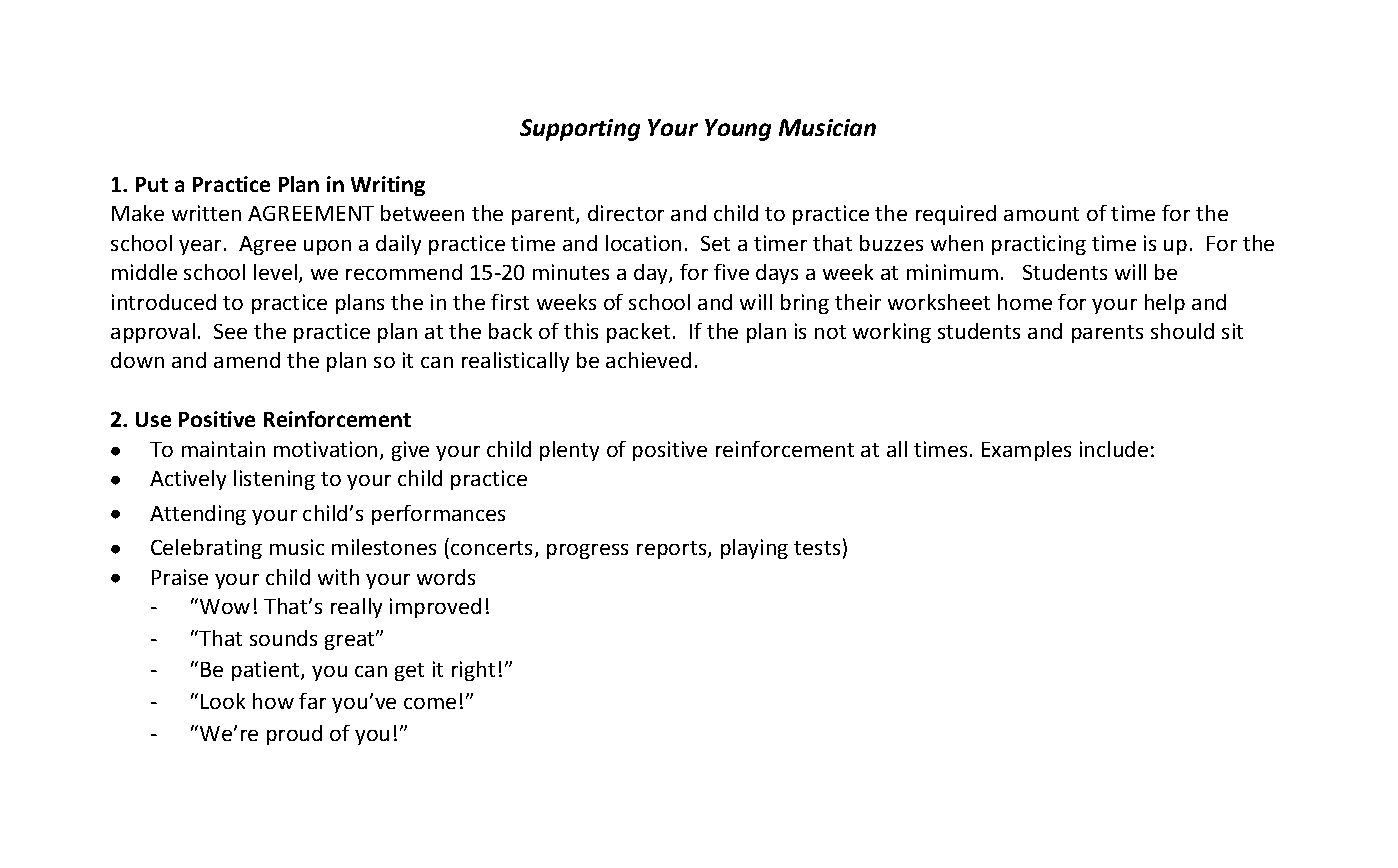 Image resolution: width=1398 pixels, height=868 pixels. I want to click on home, so click(1025, 302).
